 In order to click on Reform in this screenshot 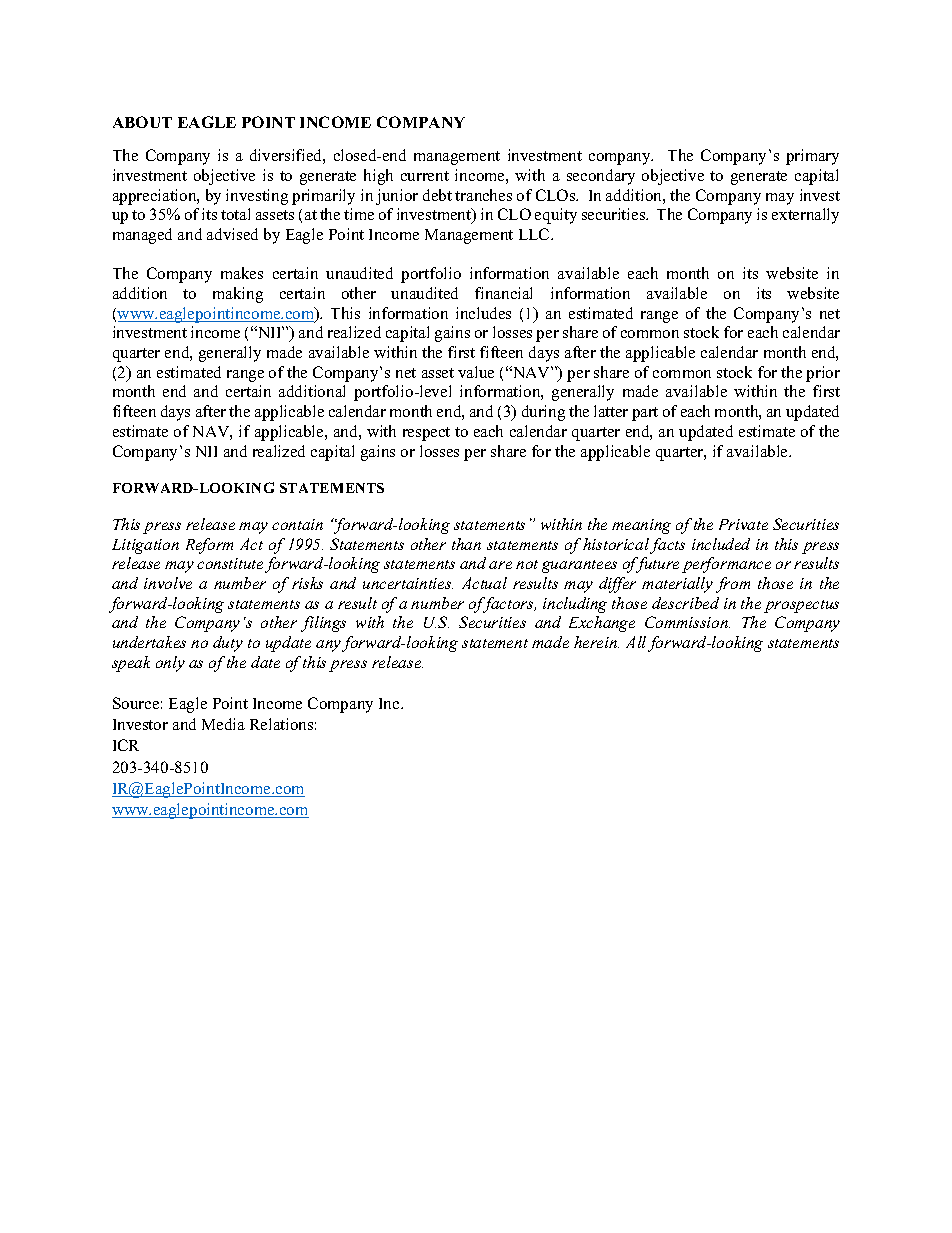, I will do `click(209, 546)`.
